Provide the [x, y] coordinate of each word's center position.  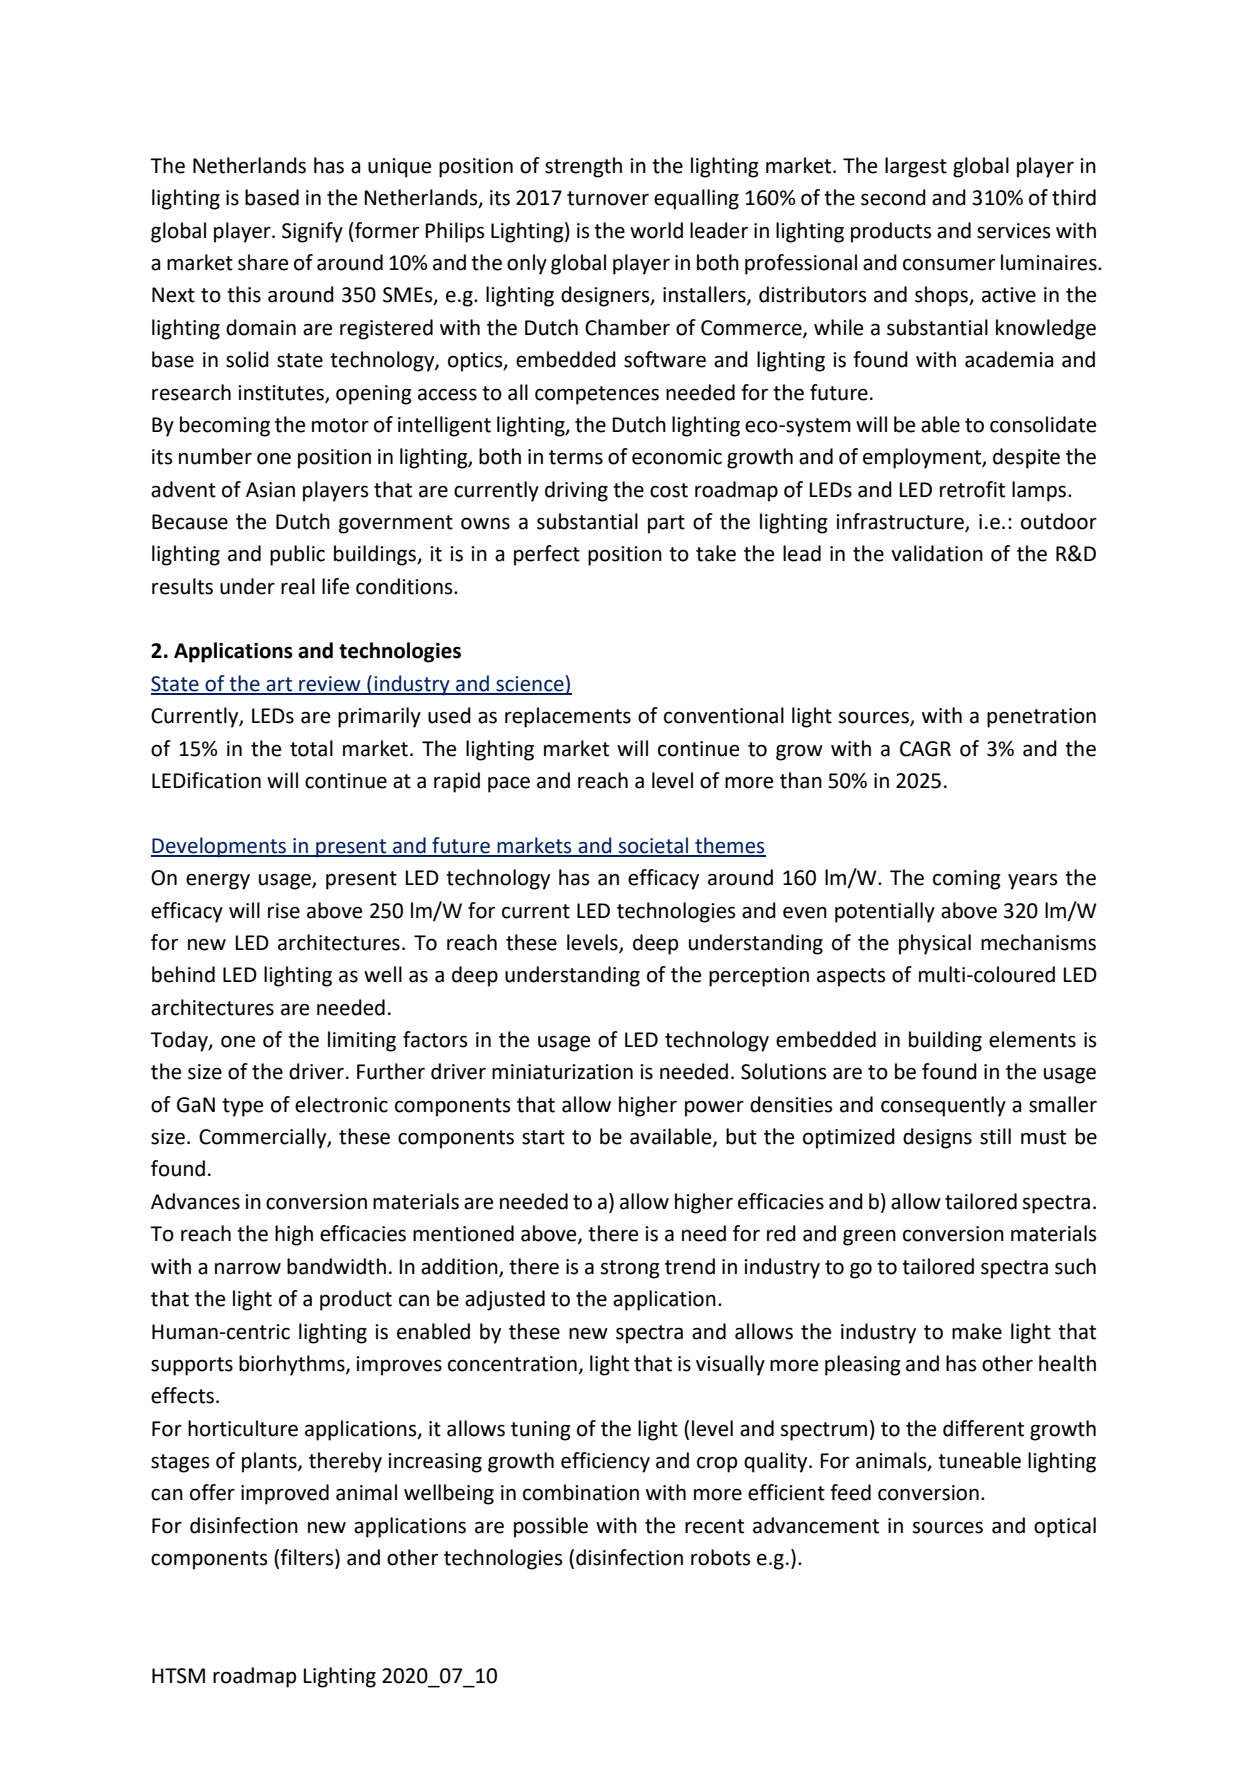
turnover [608, 198]
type [242, 1107]
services [1013, 231]
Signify [312, 232]
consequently [943, 1106]
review [330, 685]
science [530, 684]
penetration [1041, 718]
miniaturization [562, 1072]
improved [285, 1494]
